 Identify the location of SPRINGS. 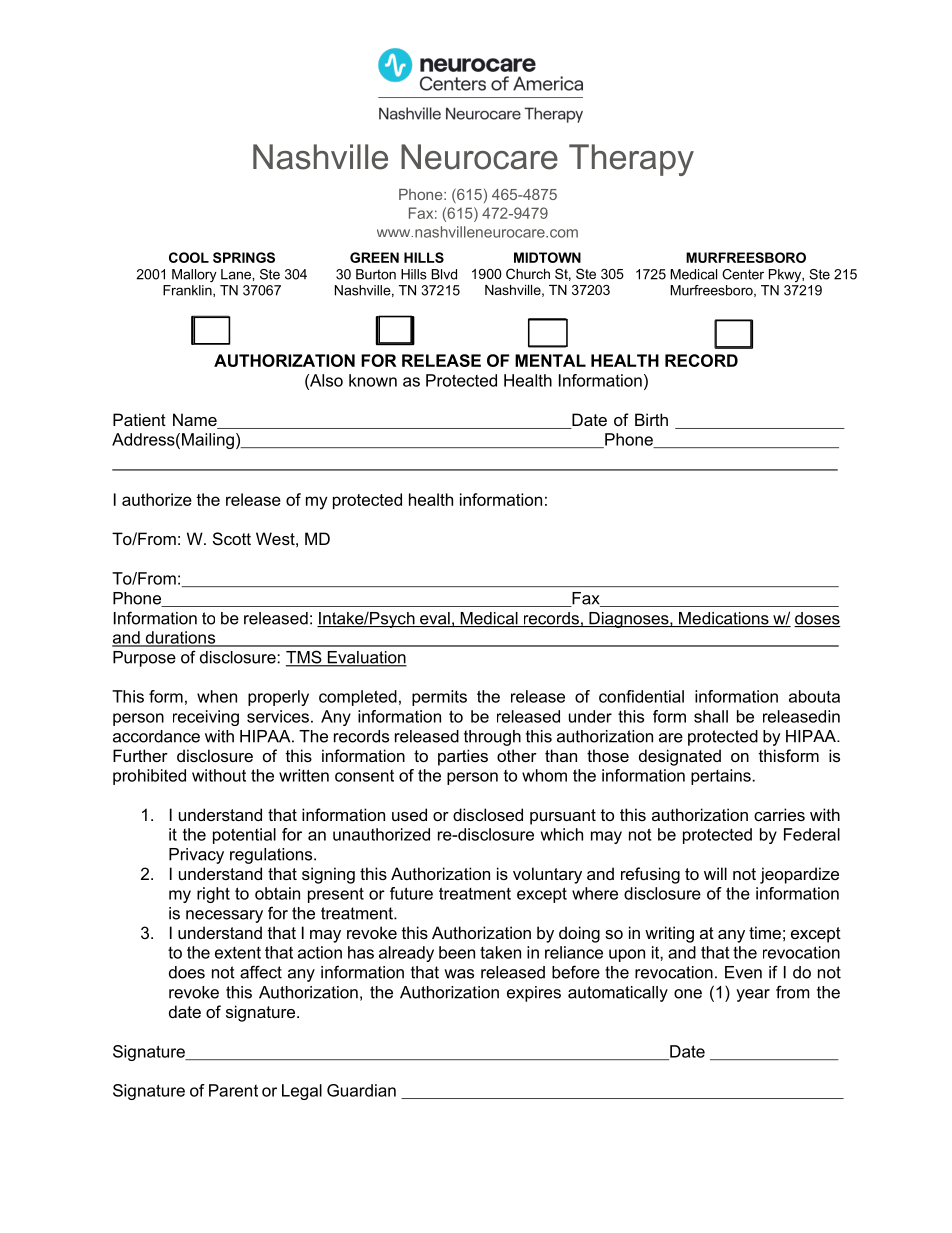
(244, 257).
